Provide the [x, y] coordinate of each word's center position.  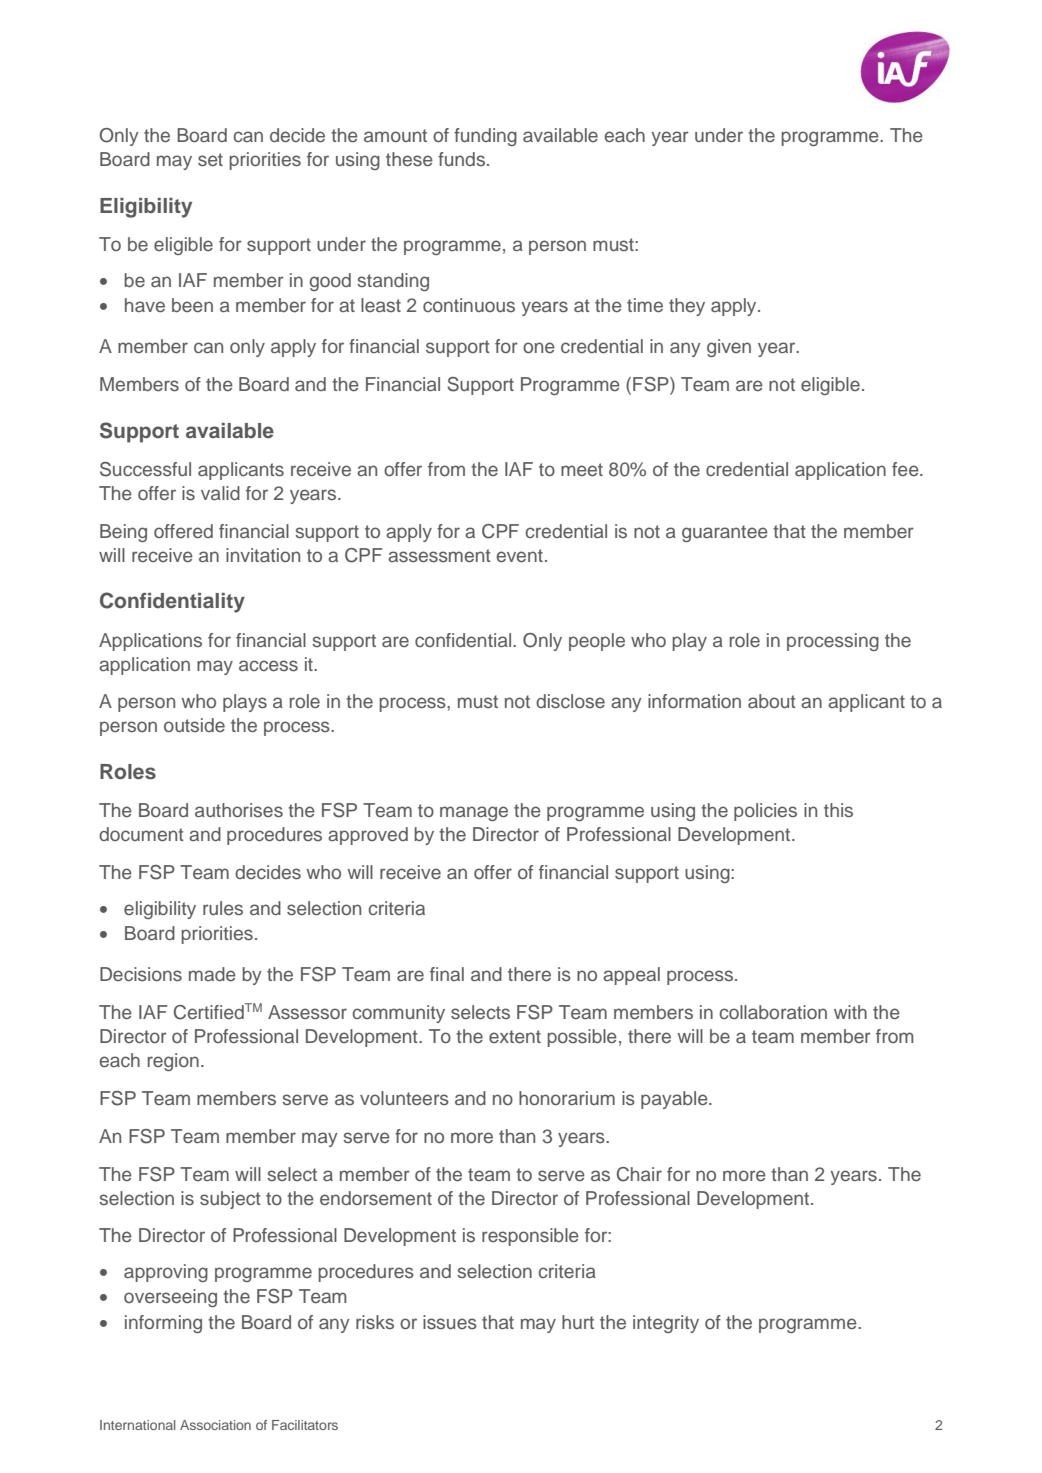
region [173, 1062]
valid [220, 493]
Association [215, 1425]
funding [485, 137]
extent [515, 1036]
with [850, 1012]
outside [194, 725]
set [210, 159]
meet [582, 469]
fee [906, 469]
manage [474, 813]
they [687, 307]
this [838, 810]
